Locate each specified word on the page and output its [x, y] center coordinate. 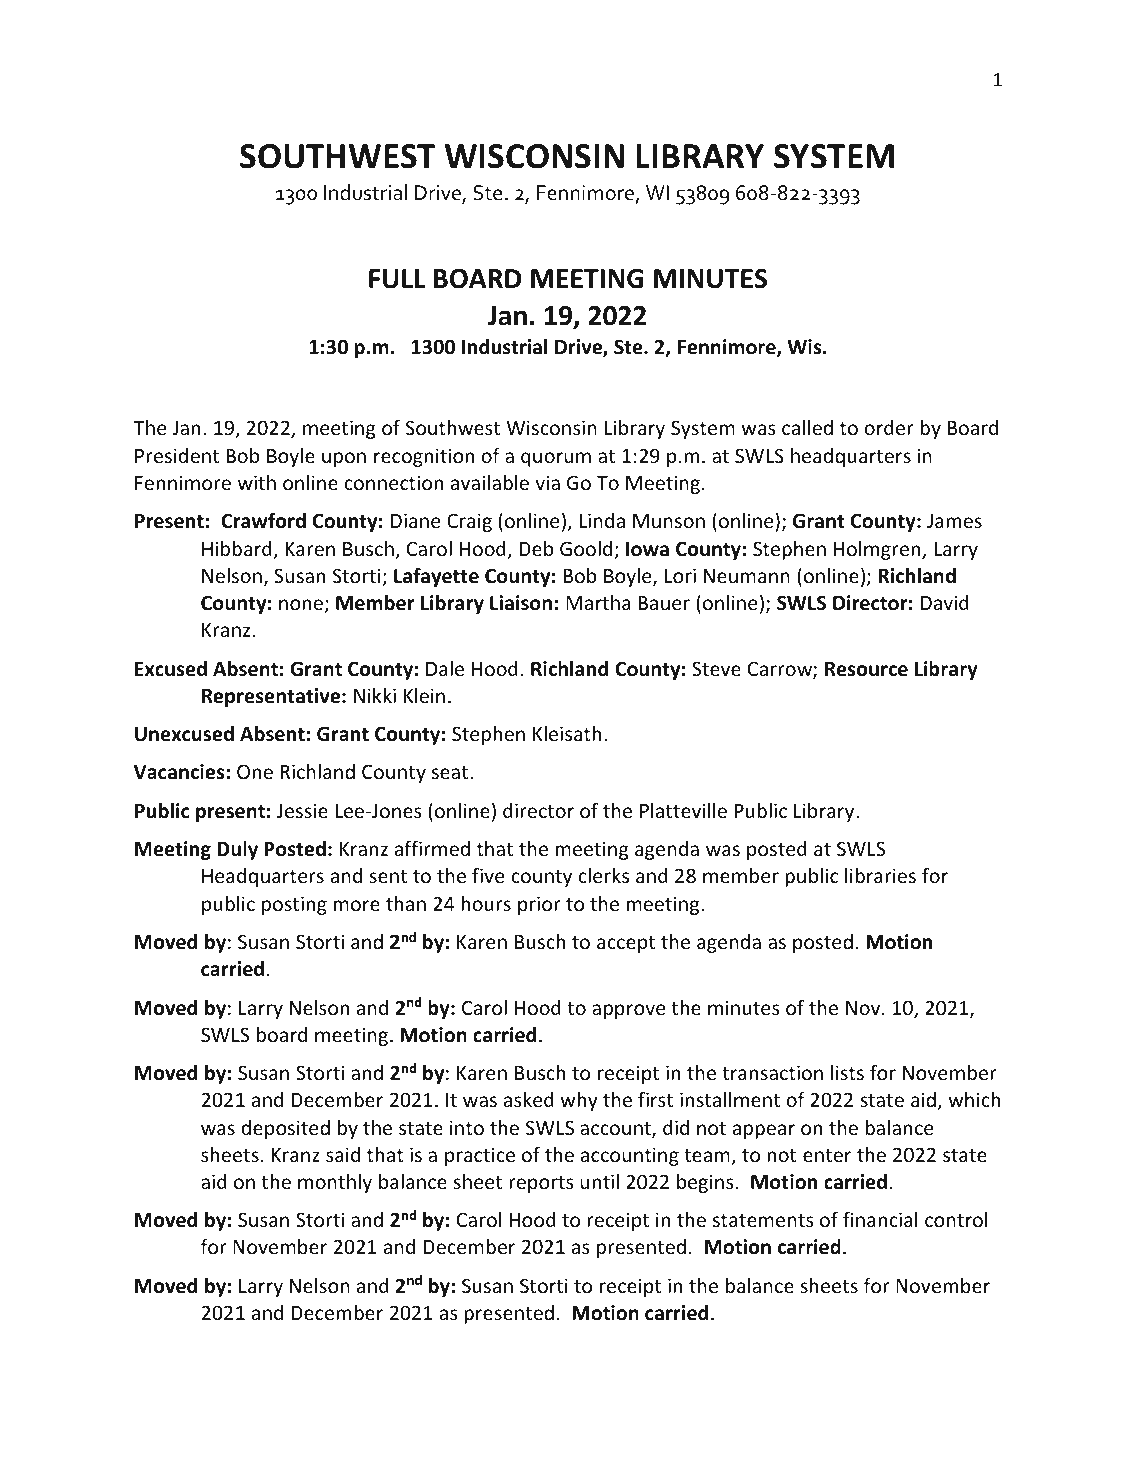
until [599, 1181]
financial [880, 1219]
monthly [335, 1183]
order [889, 427]
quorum [556, 459]
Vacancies [180, 772]
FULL [397, 279]
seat [451, 772]
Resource [866, 669]
